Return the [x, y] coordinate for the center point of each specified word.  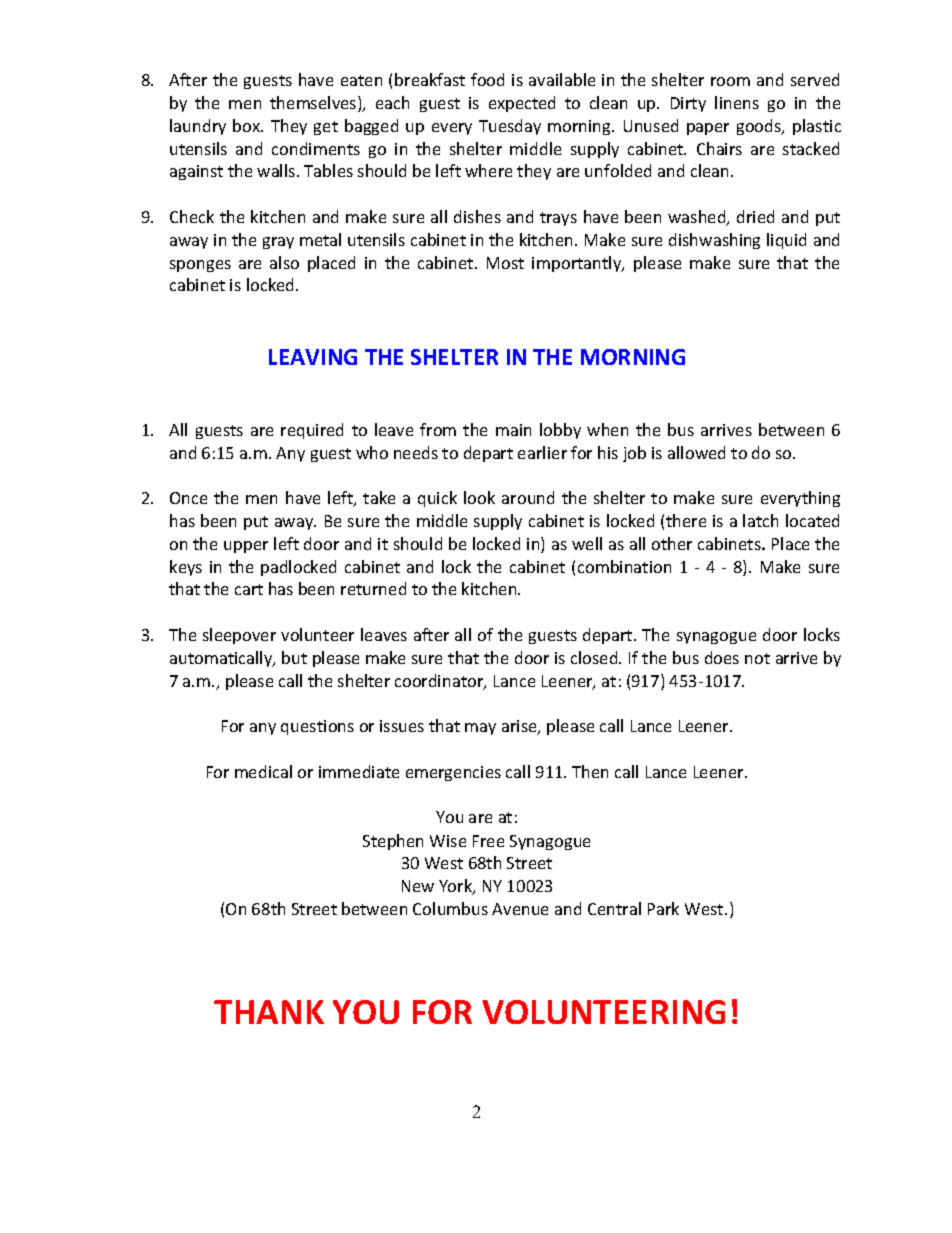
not [757, 658]
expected [522, 104]
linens [737, 102]
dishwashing [714, 241]
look [479, 497]
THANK [269, 1012]
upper [246, 547]
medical [263, 771]
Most [505, 263]
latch [760, 520]
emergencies [453, 773]
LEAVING [313, 357]
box [248, 125]
